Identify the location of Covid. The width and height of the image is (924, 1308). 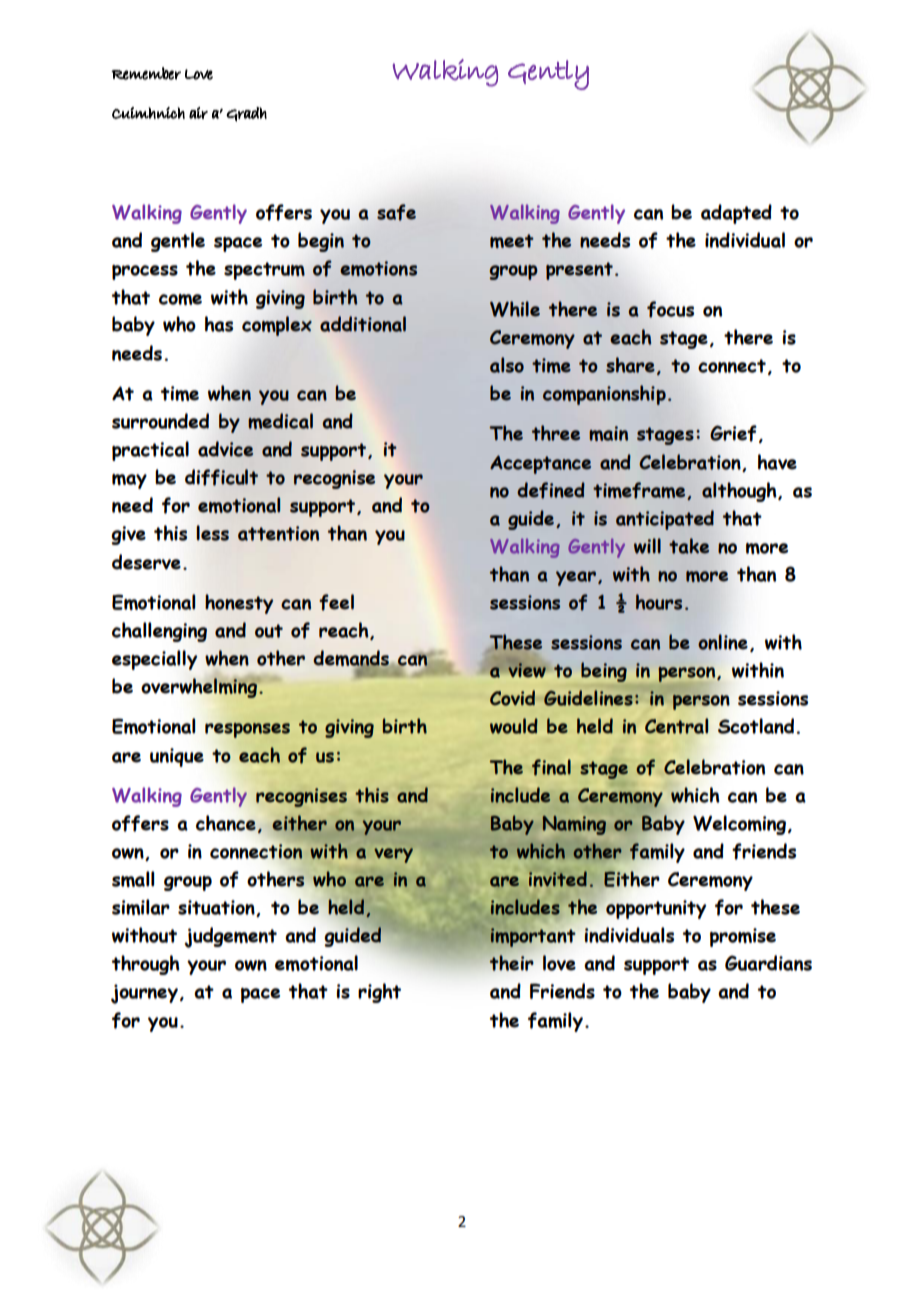
(512, 698).
